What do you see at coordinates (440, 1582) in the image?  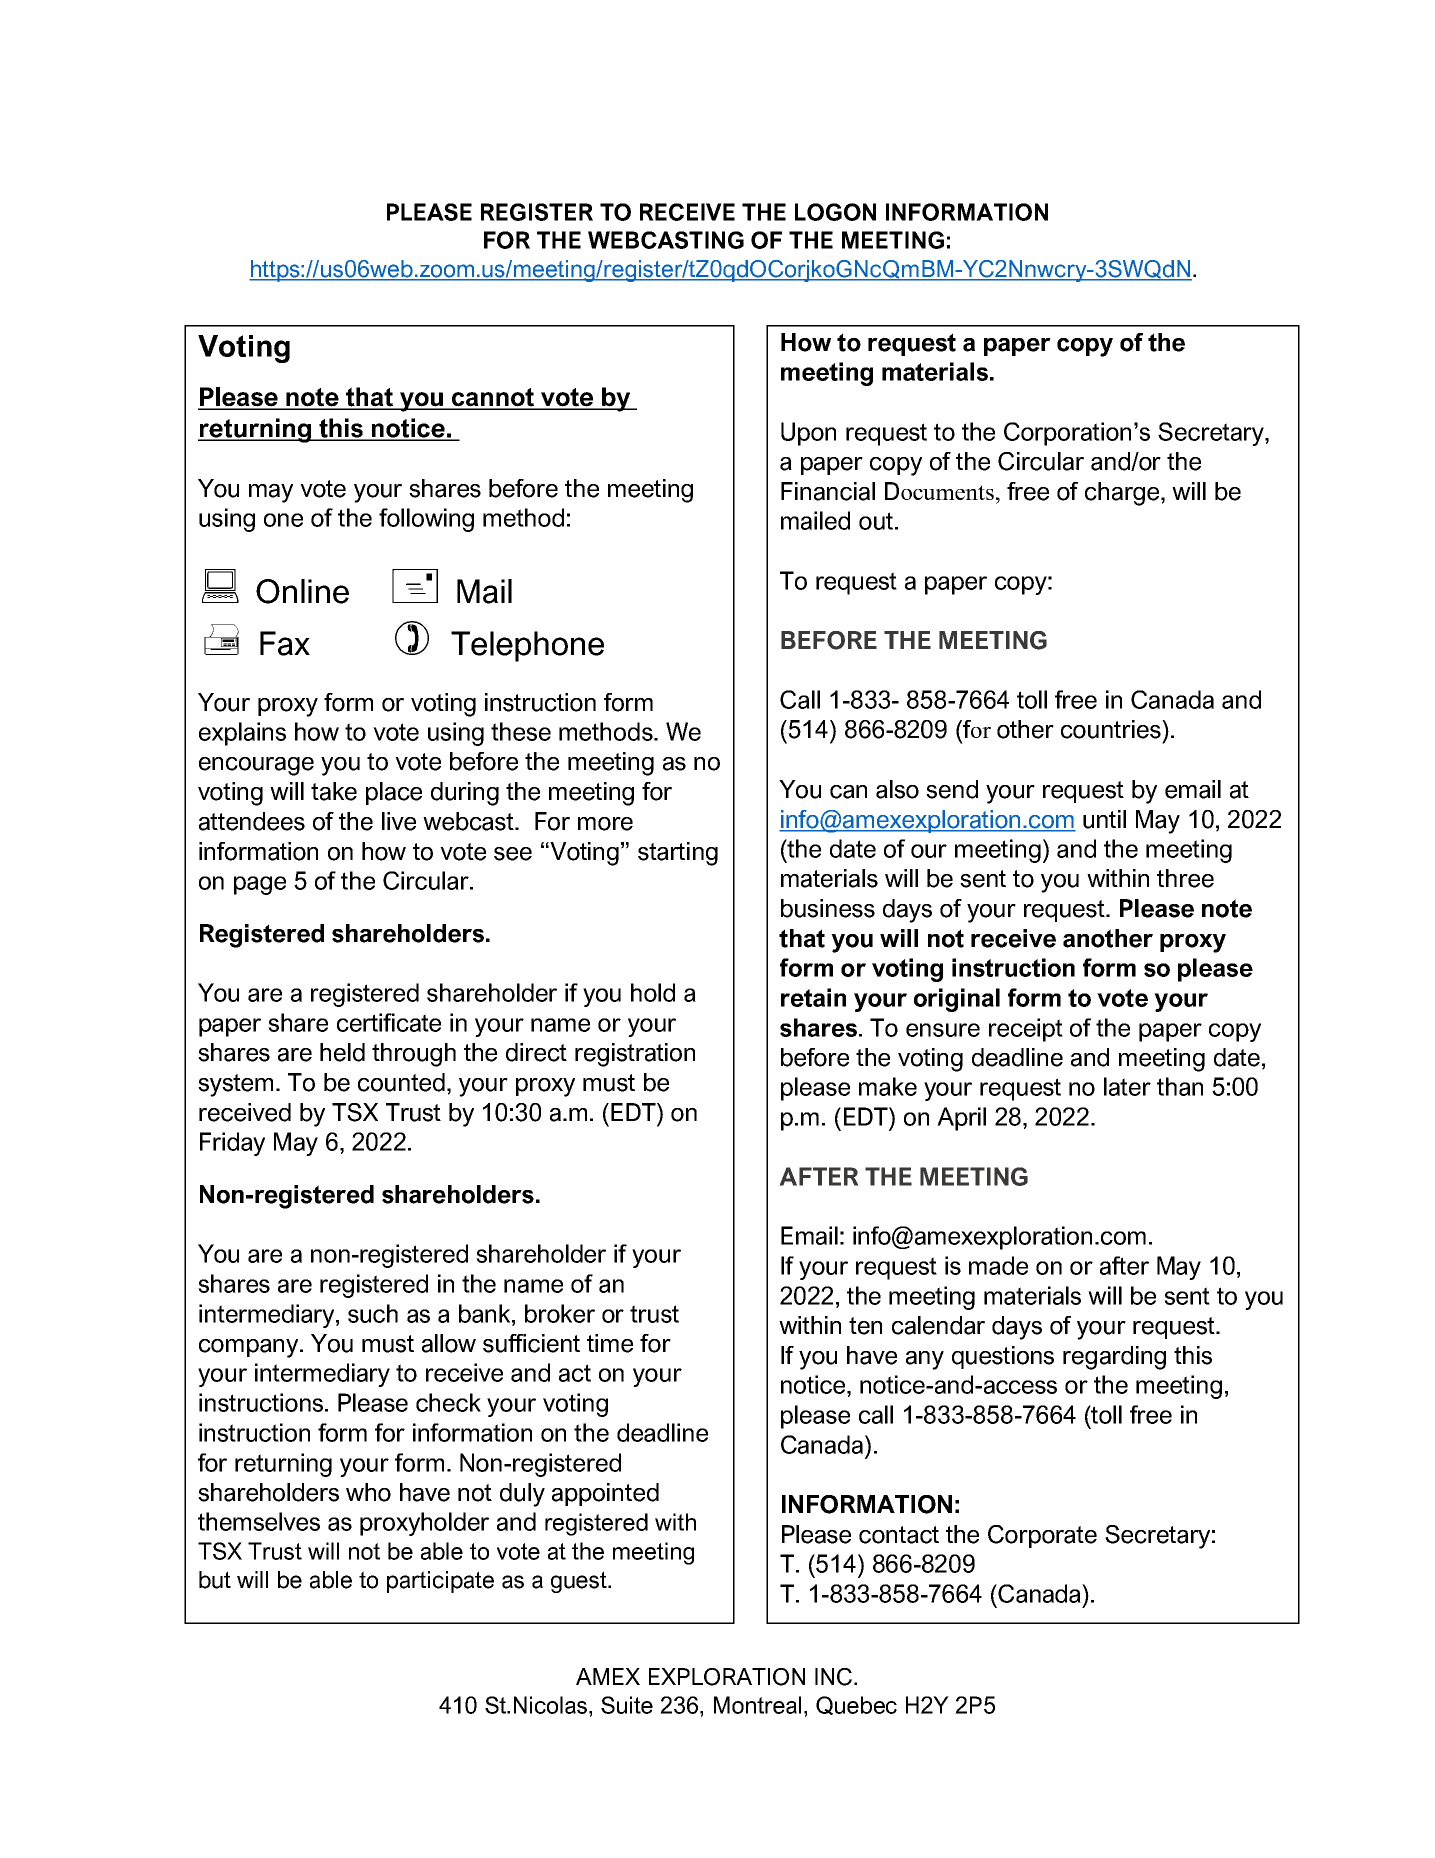 I see `participate` at bounding box center [440, 1582].
